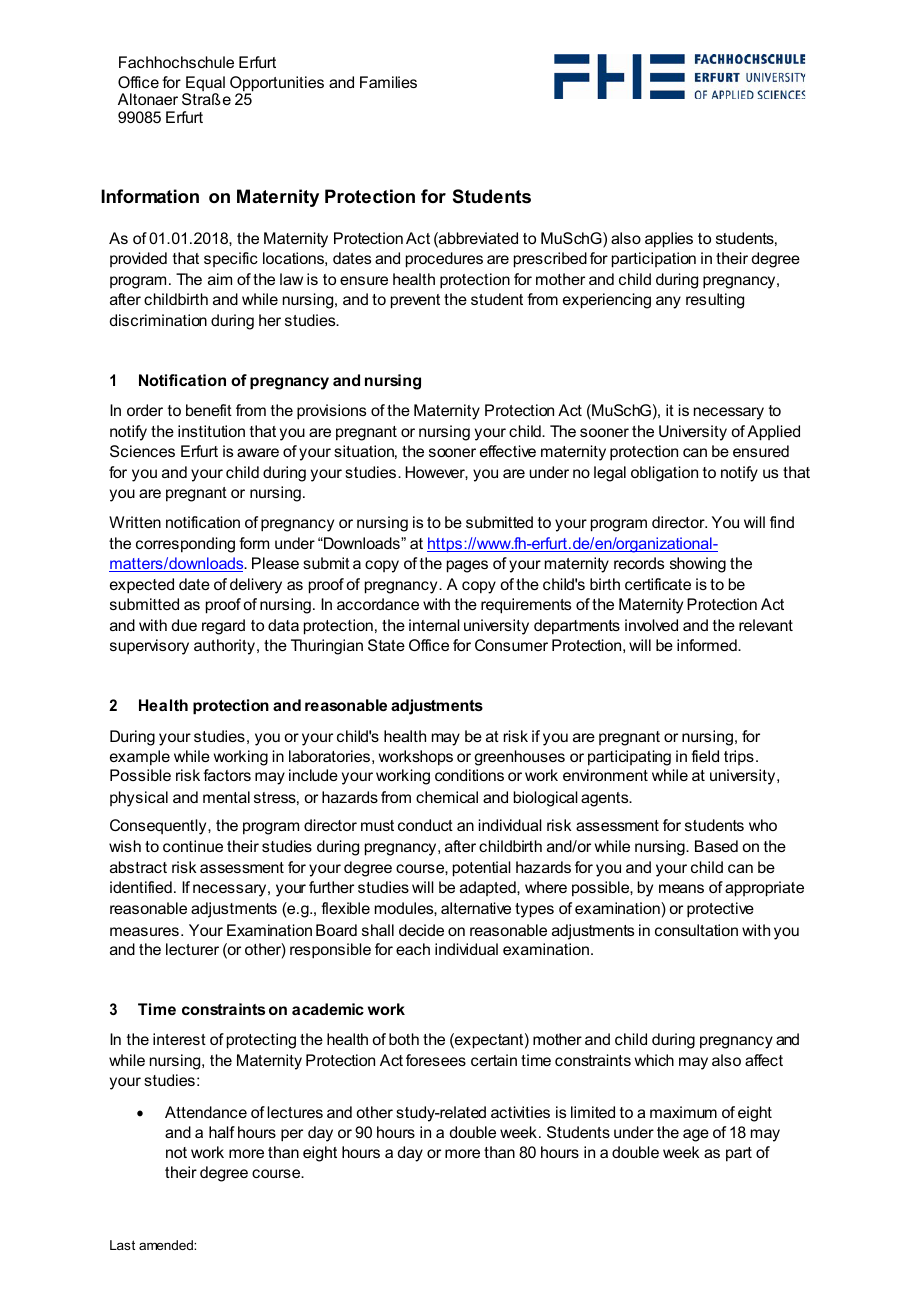 This screenshot has width=924, height=1309. I want to click on conduct, so click(425, 825).
